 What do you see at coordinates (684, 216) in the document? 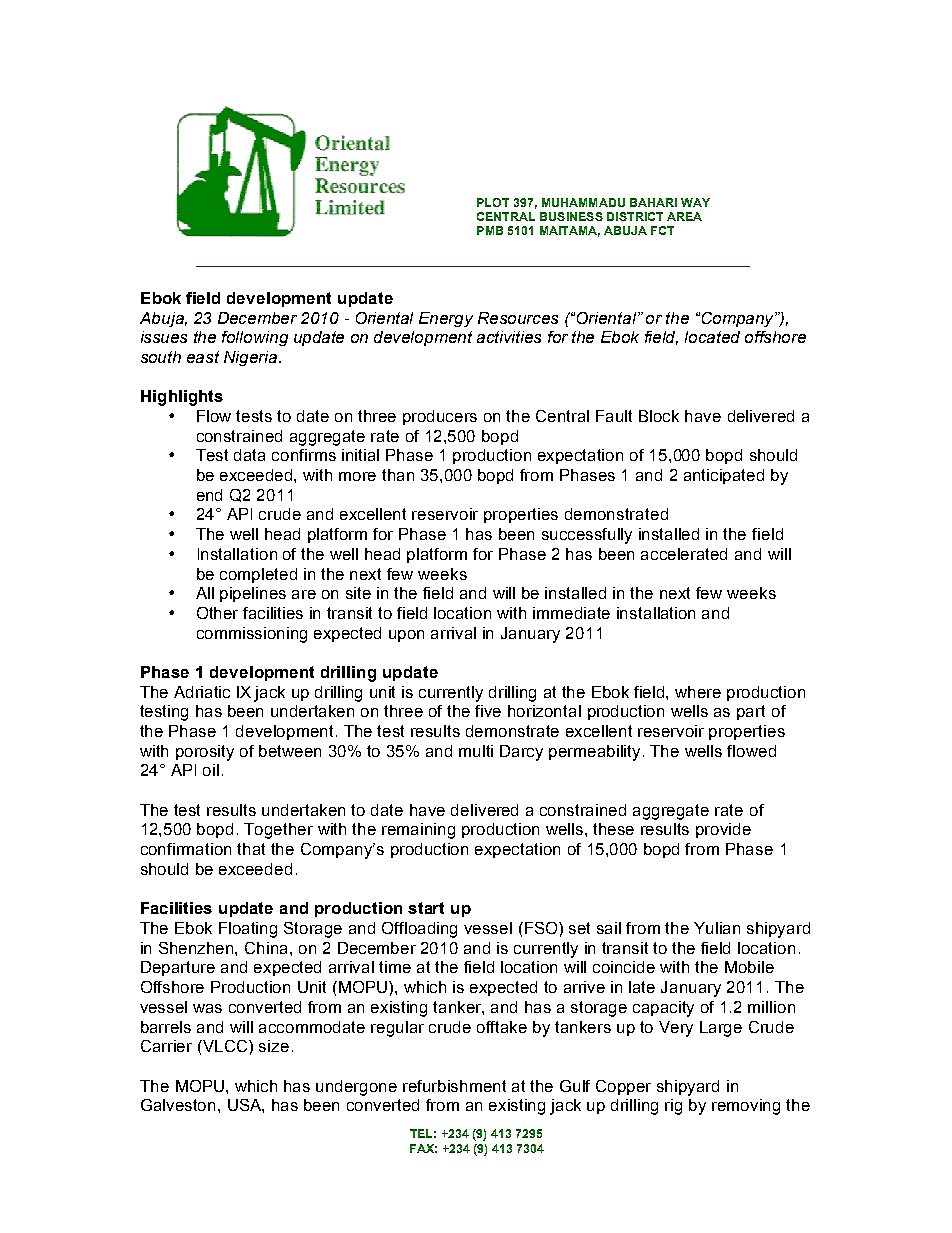
I see `AREA` at bounding box center [684, 216].
